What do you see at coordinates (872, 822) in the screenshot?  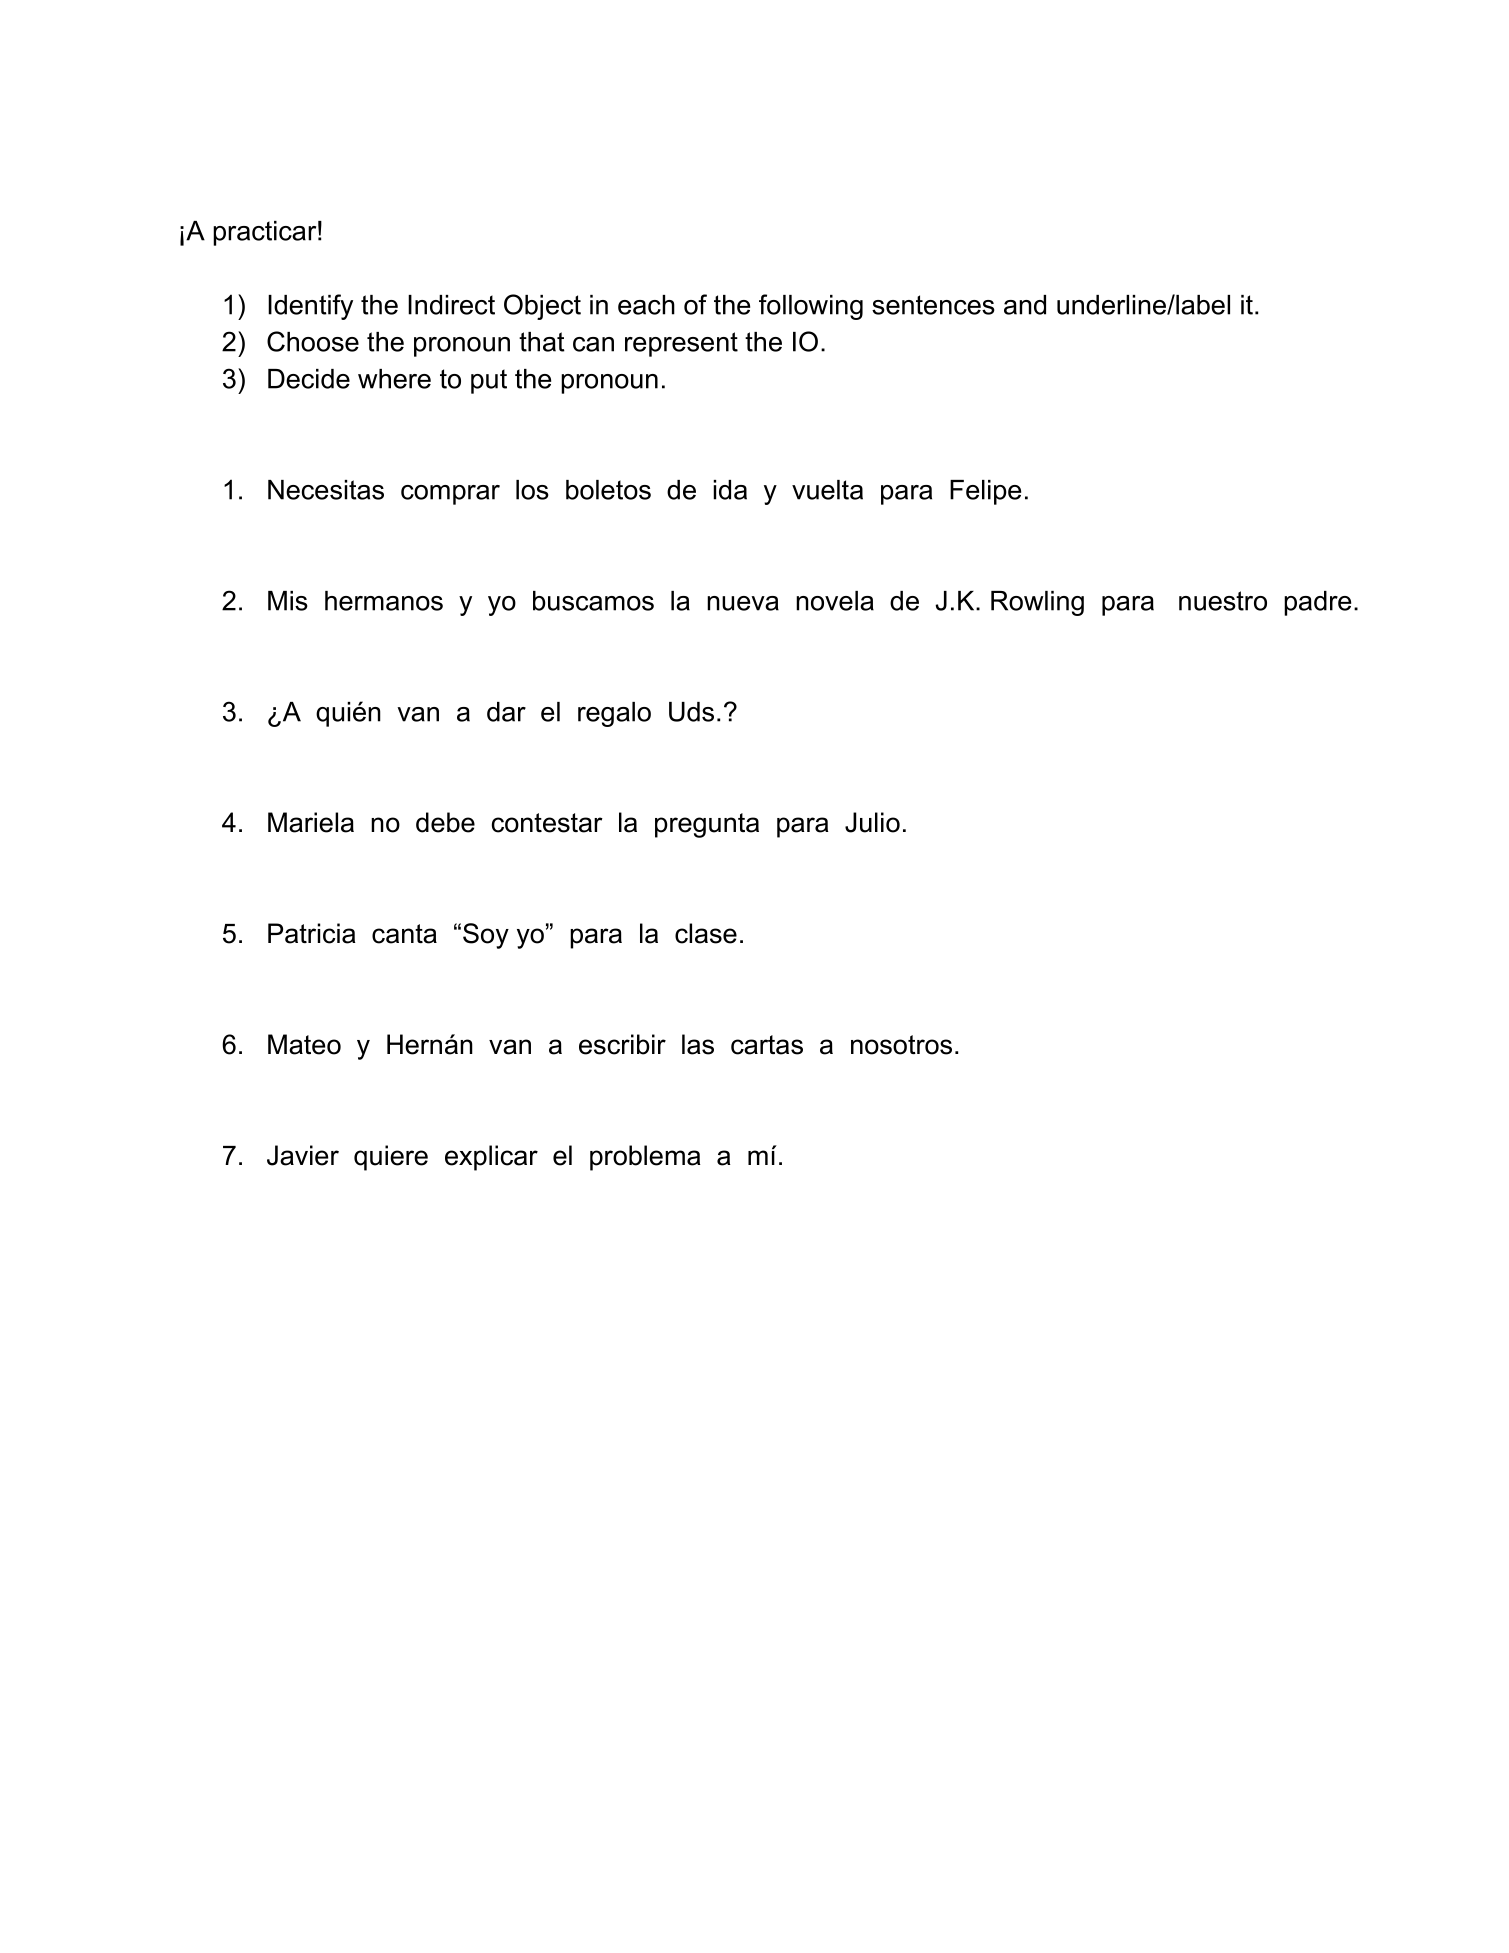 I see `Julio` at bounding box center [872, 822].
